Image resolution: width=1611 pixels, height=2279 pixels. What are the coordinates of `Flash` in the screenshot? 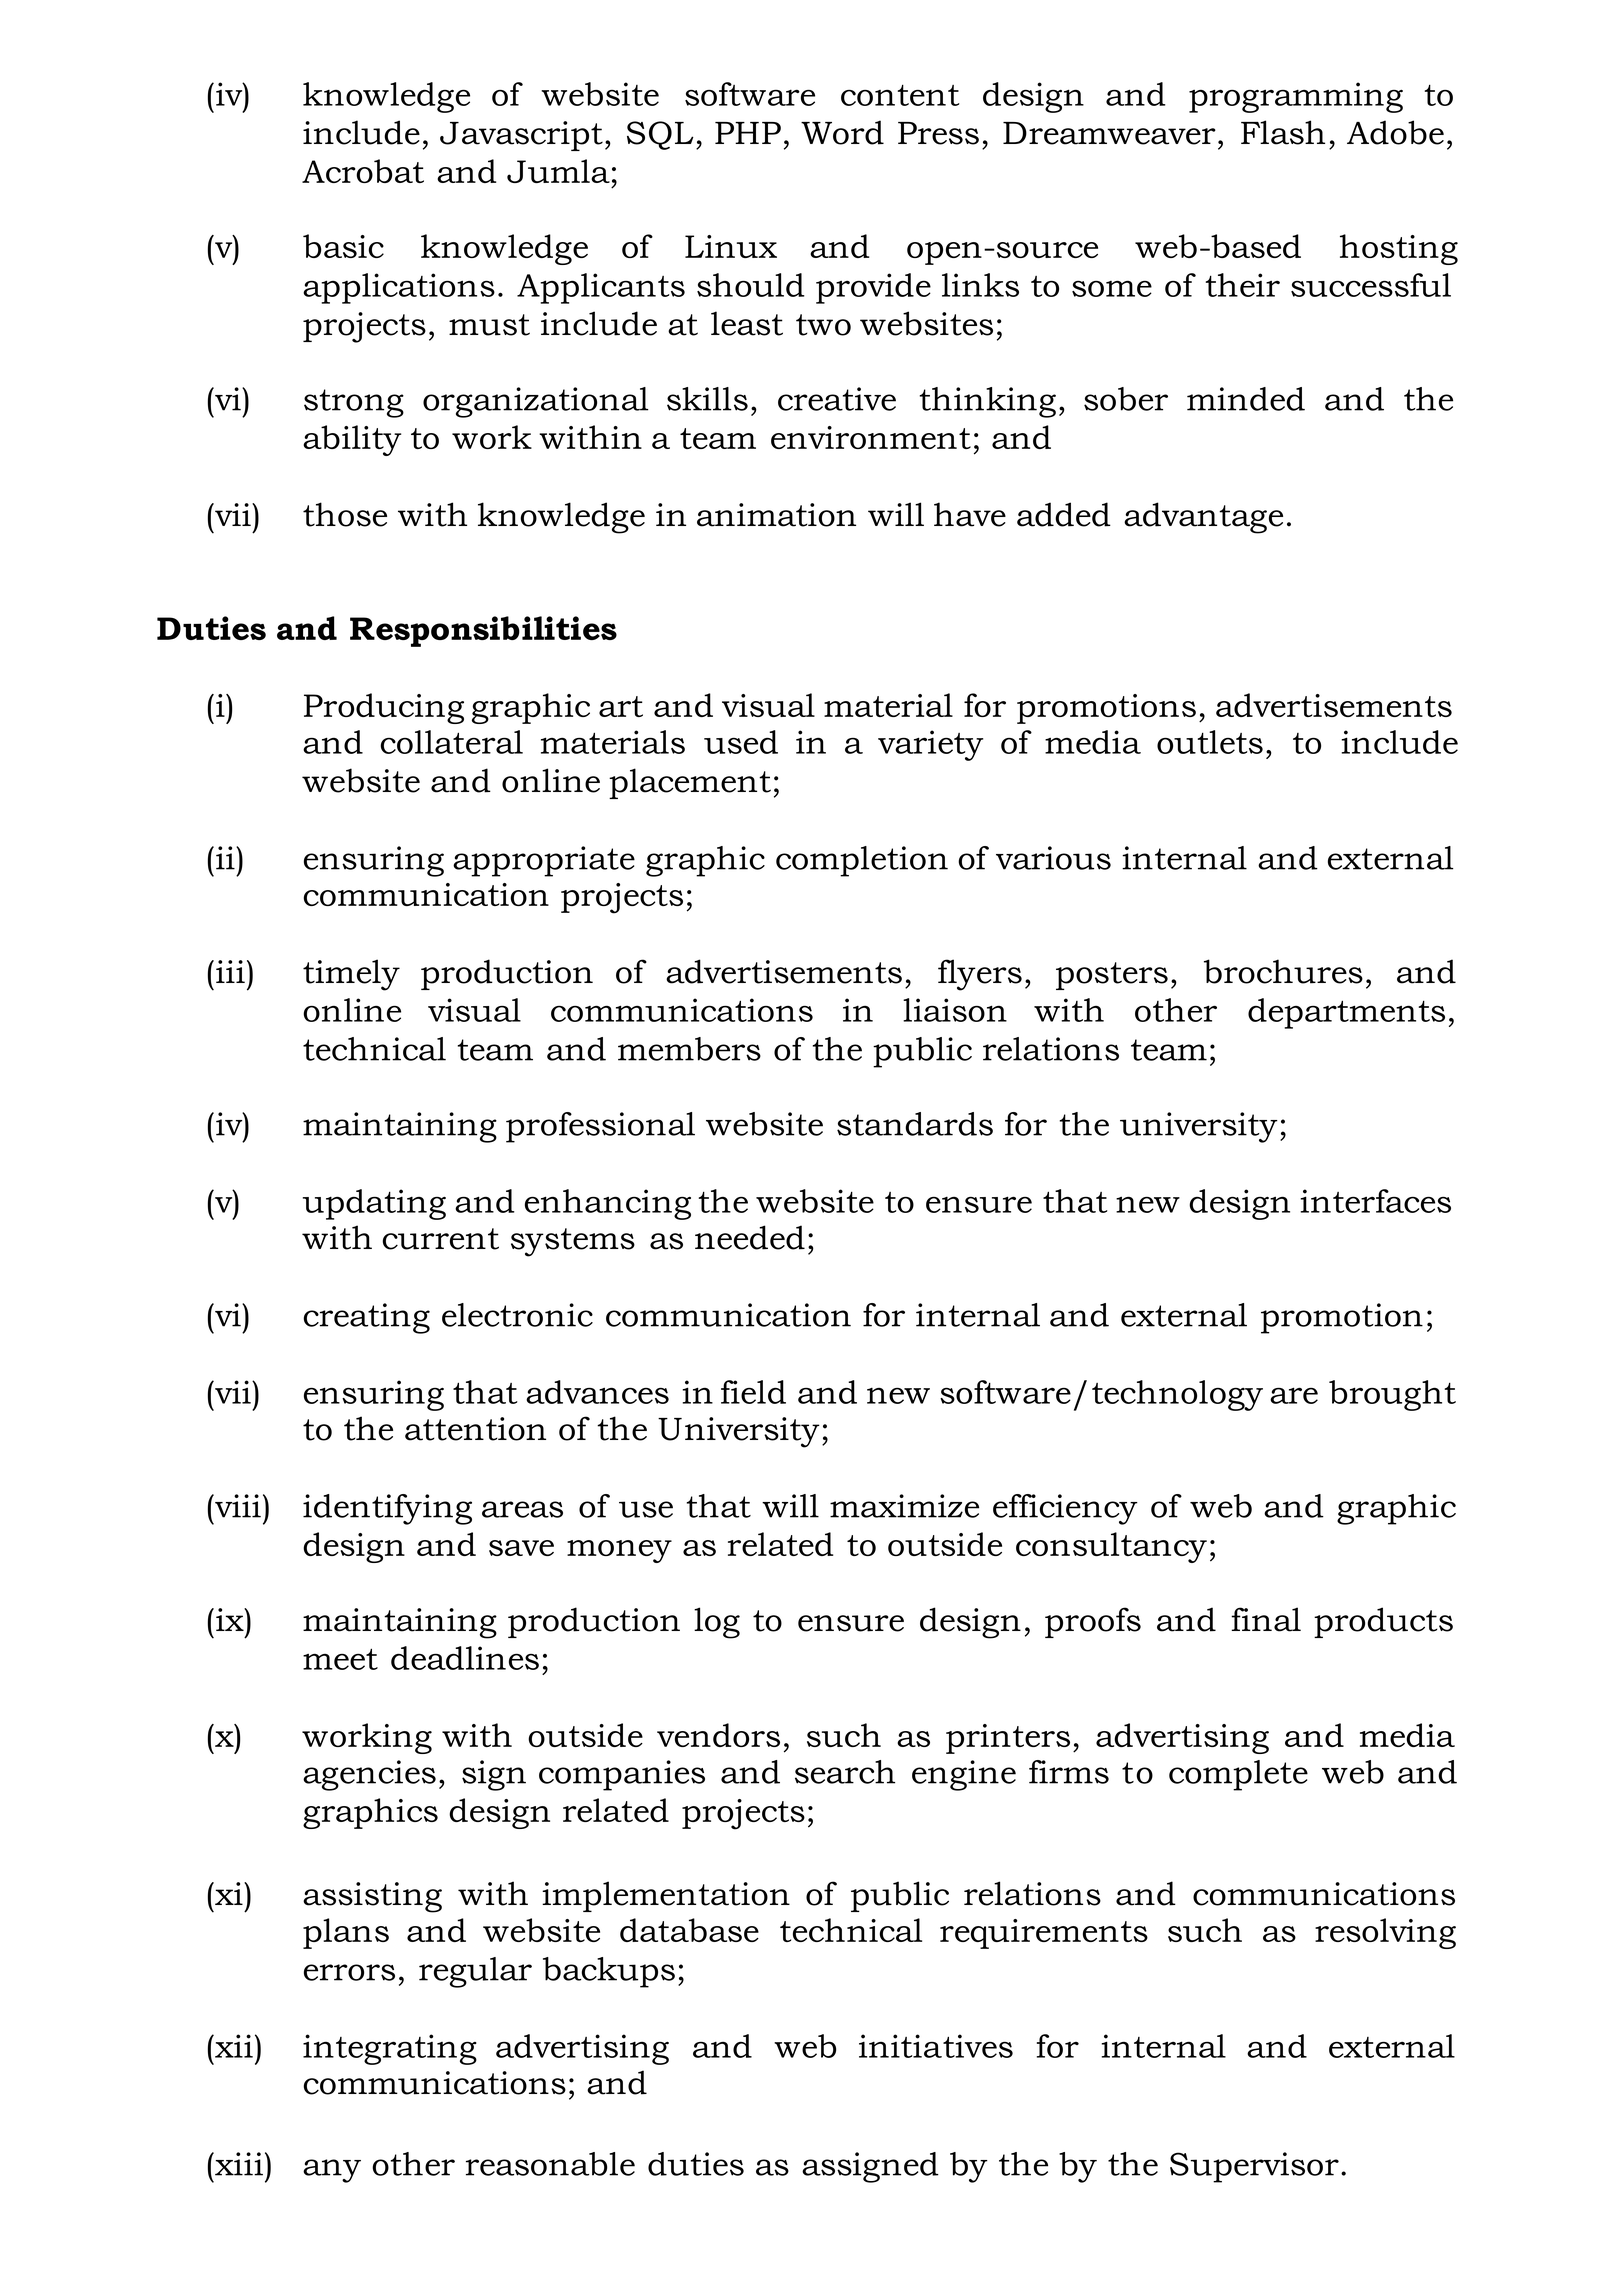 It's located at (1283, 132).
